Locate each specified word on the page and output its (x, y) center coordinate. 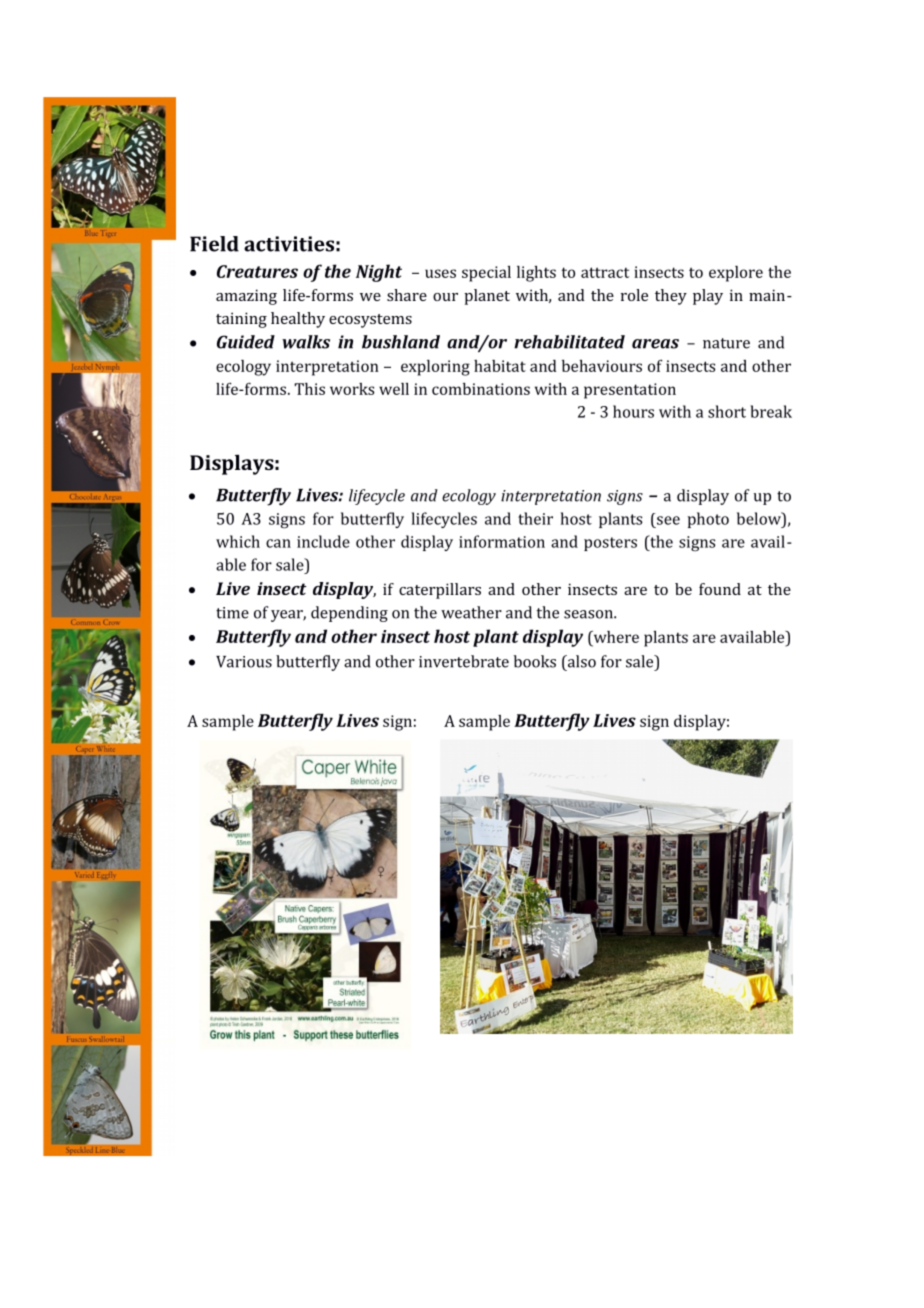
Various (244, 662)
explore (736, 274)
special (486, 274)
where (615, 637)
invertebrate (464, 661)
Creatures (257, 271)
